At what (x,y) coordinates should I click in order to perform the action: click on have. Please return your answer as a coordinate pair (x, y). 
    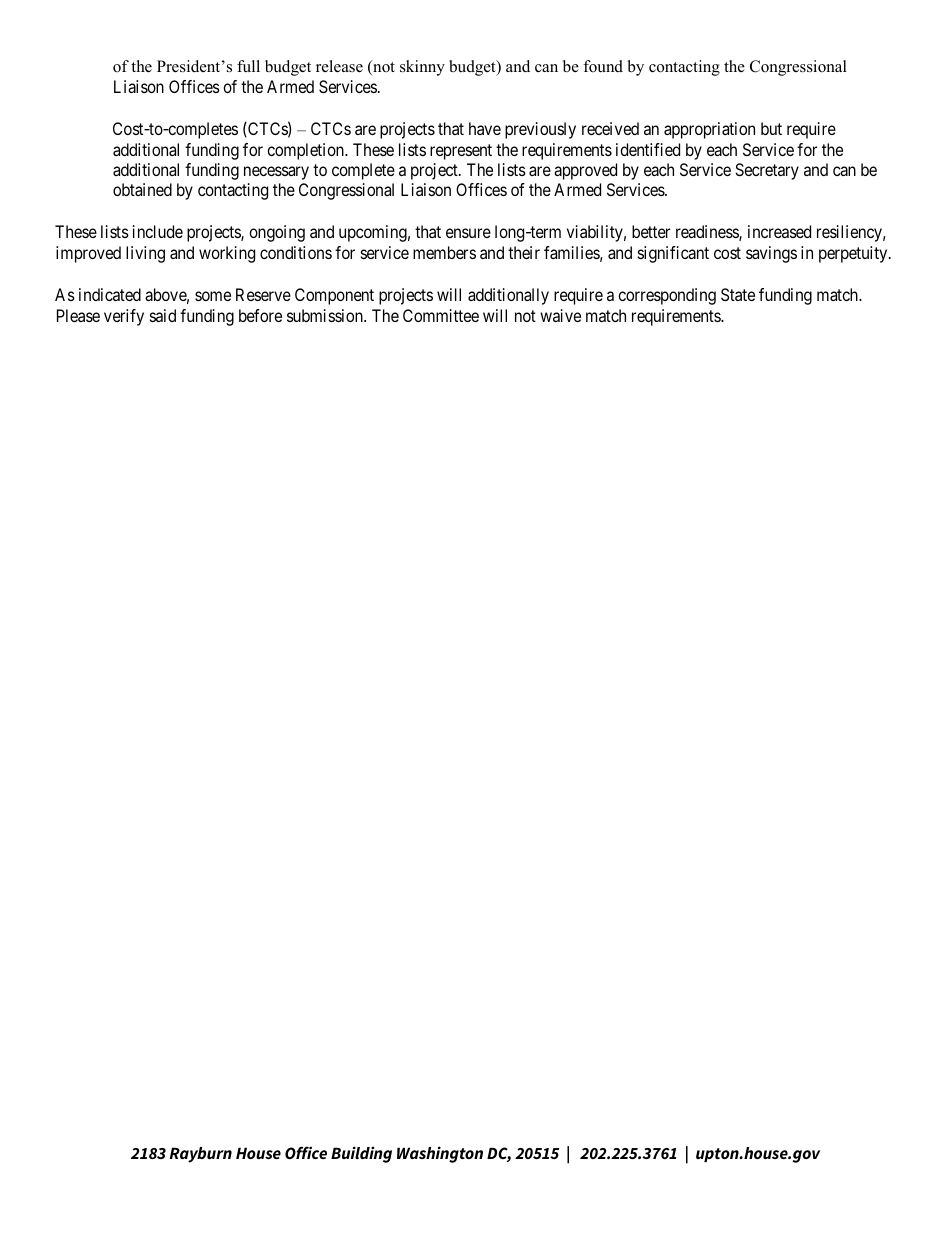
    Looking at the image, I should click on (485, 128).
